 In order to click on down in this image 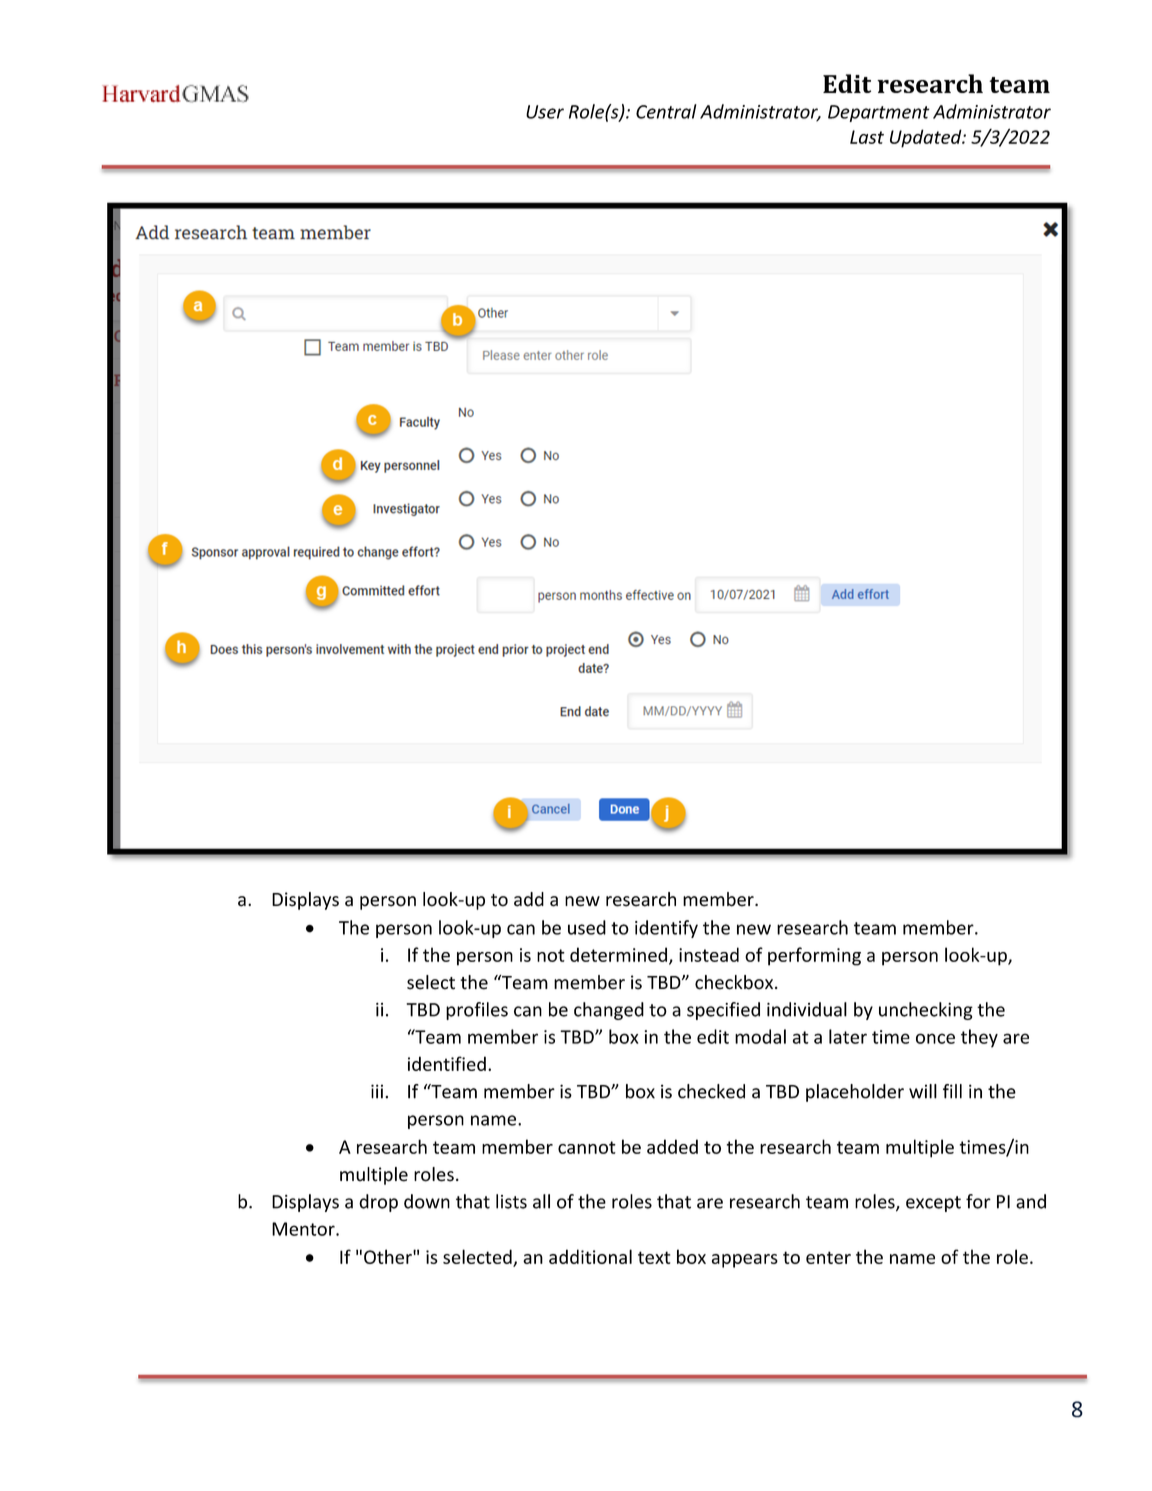, I will do `click(427, 1201)`.
